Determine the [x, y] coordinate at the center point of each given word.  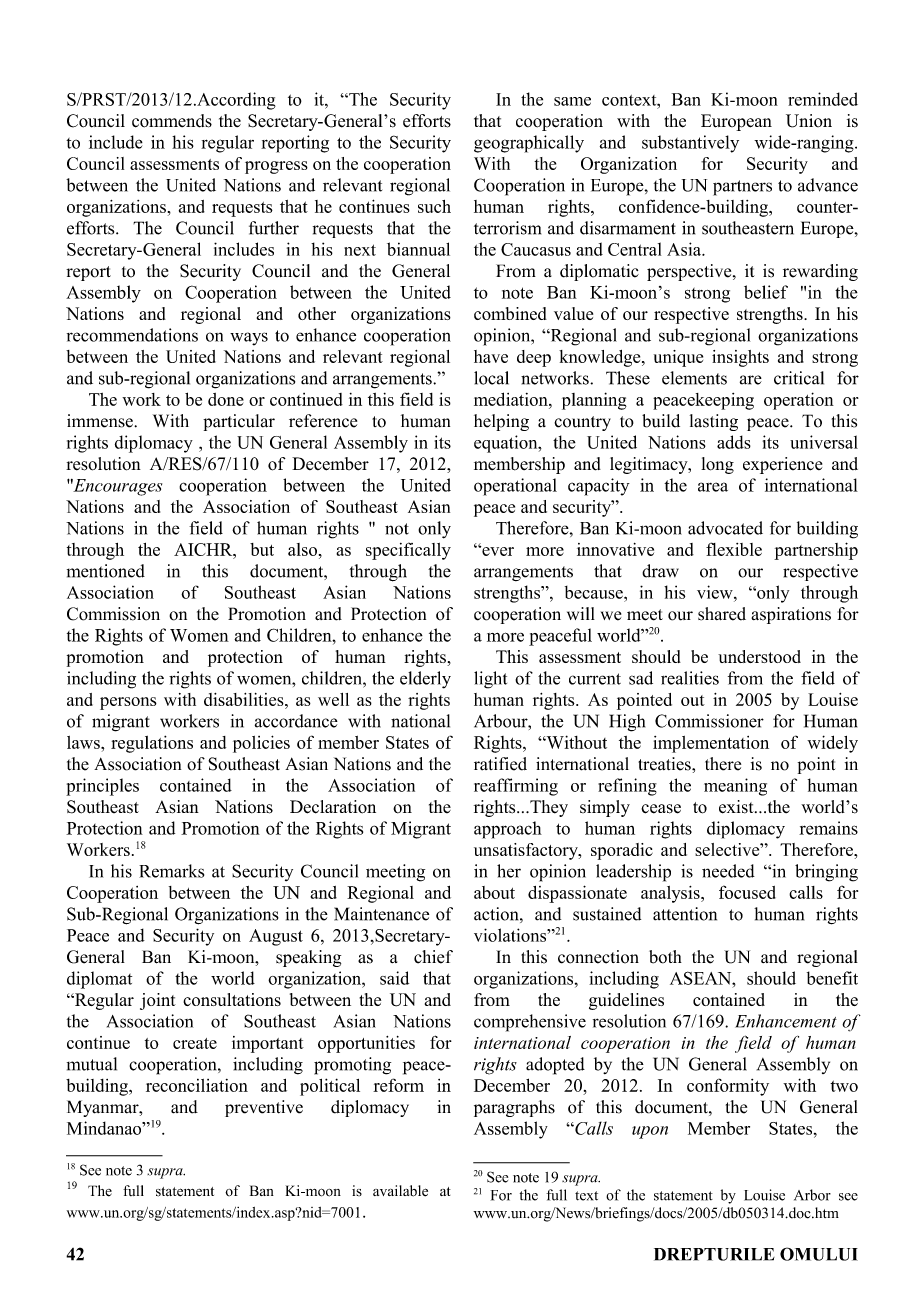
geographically [529, 144]
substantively [690, 144]
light [490, 680]
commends [172, 121]
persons [128, 703]
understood [759, 656]
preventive [264, 1108]
